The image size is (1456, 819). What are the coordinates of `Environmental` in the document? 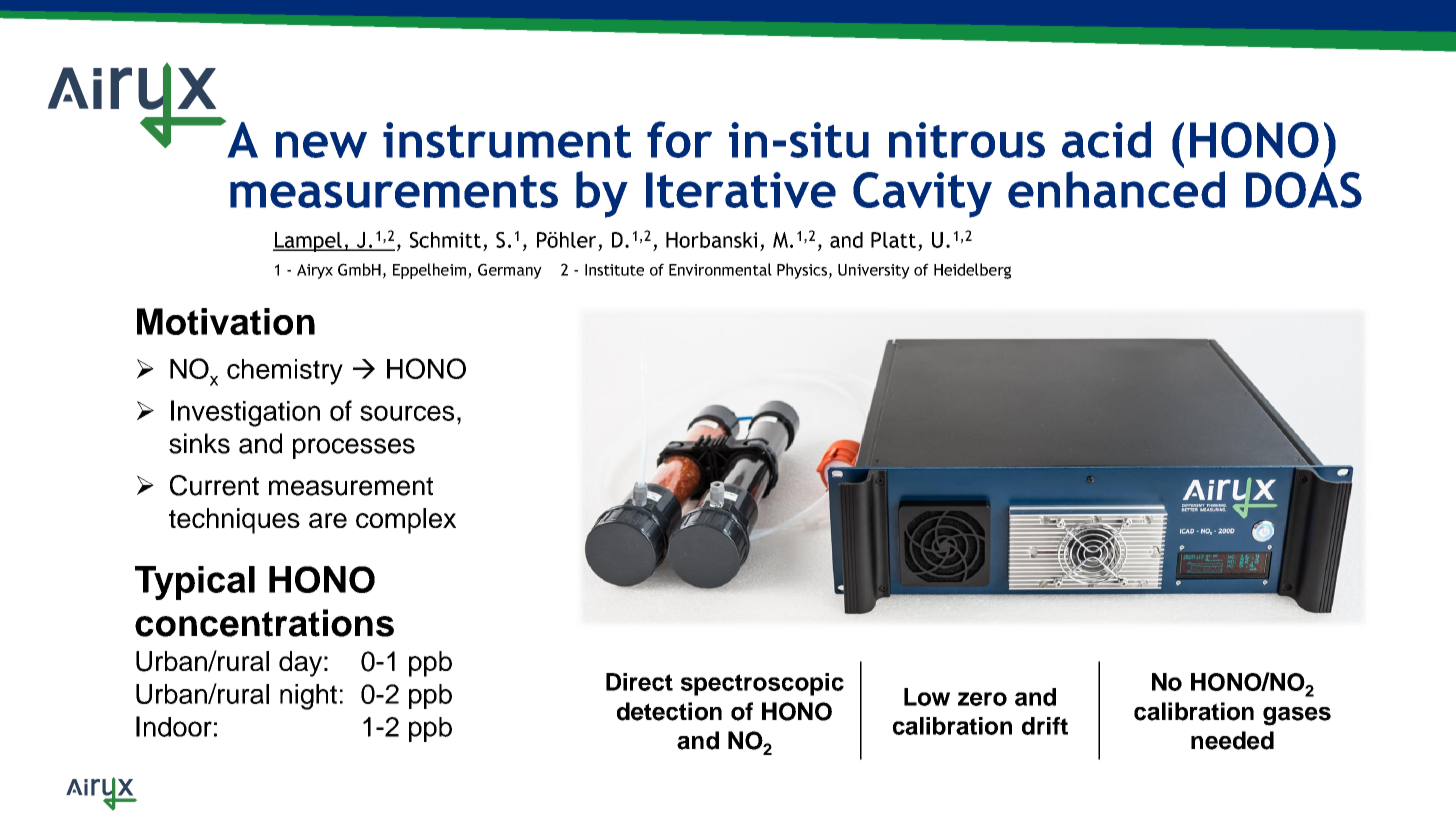 It's located at (720, 269).
